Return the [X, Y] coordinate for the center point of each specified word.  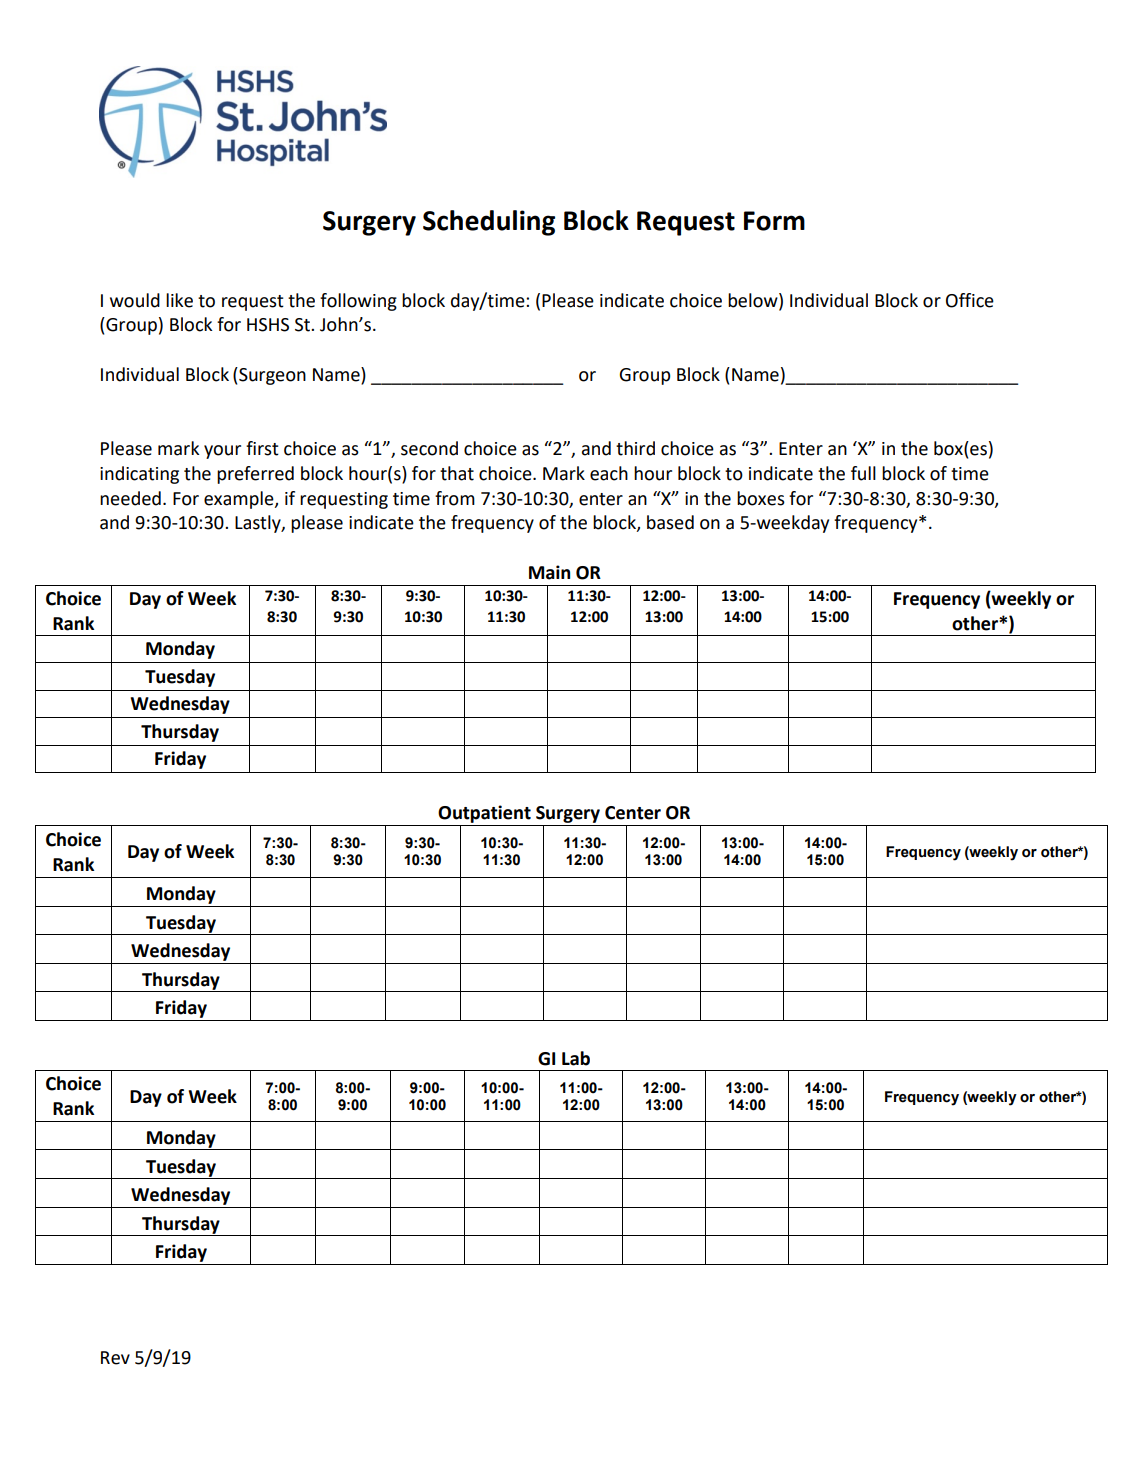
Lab [576, 1058]
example [240, 500]
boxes [761, 498]
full [863, 473]
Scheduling [489, 223]
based [670, 522]
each [609, 473]
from [455, 498]
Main [549, 572]
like [179, 300]
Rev [115, 1358]
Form [774, 221]
